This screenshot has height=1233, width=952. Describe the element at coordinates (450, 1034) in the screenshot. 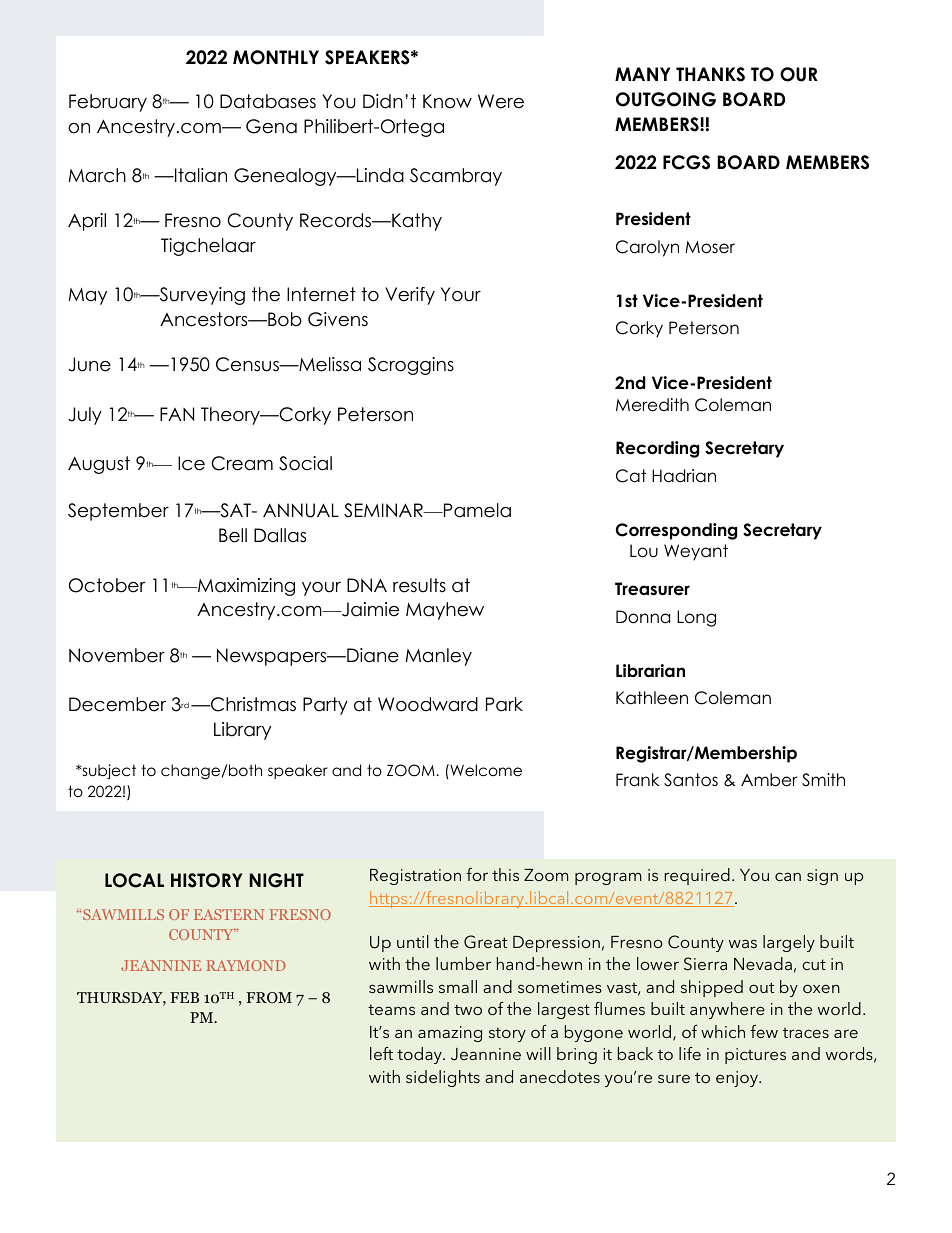

I see `amazing` at that location.
